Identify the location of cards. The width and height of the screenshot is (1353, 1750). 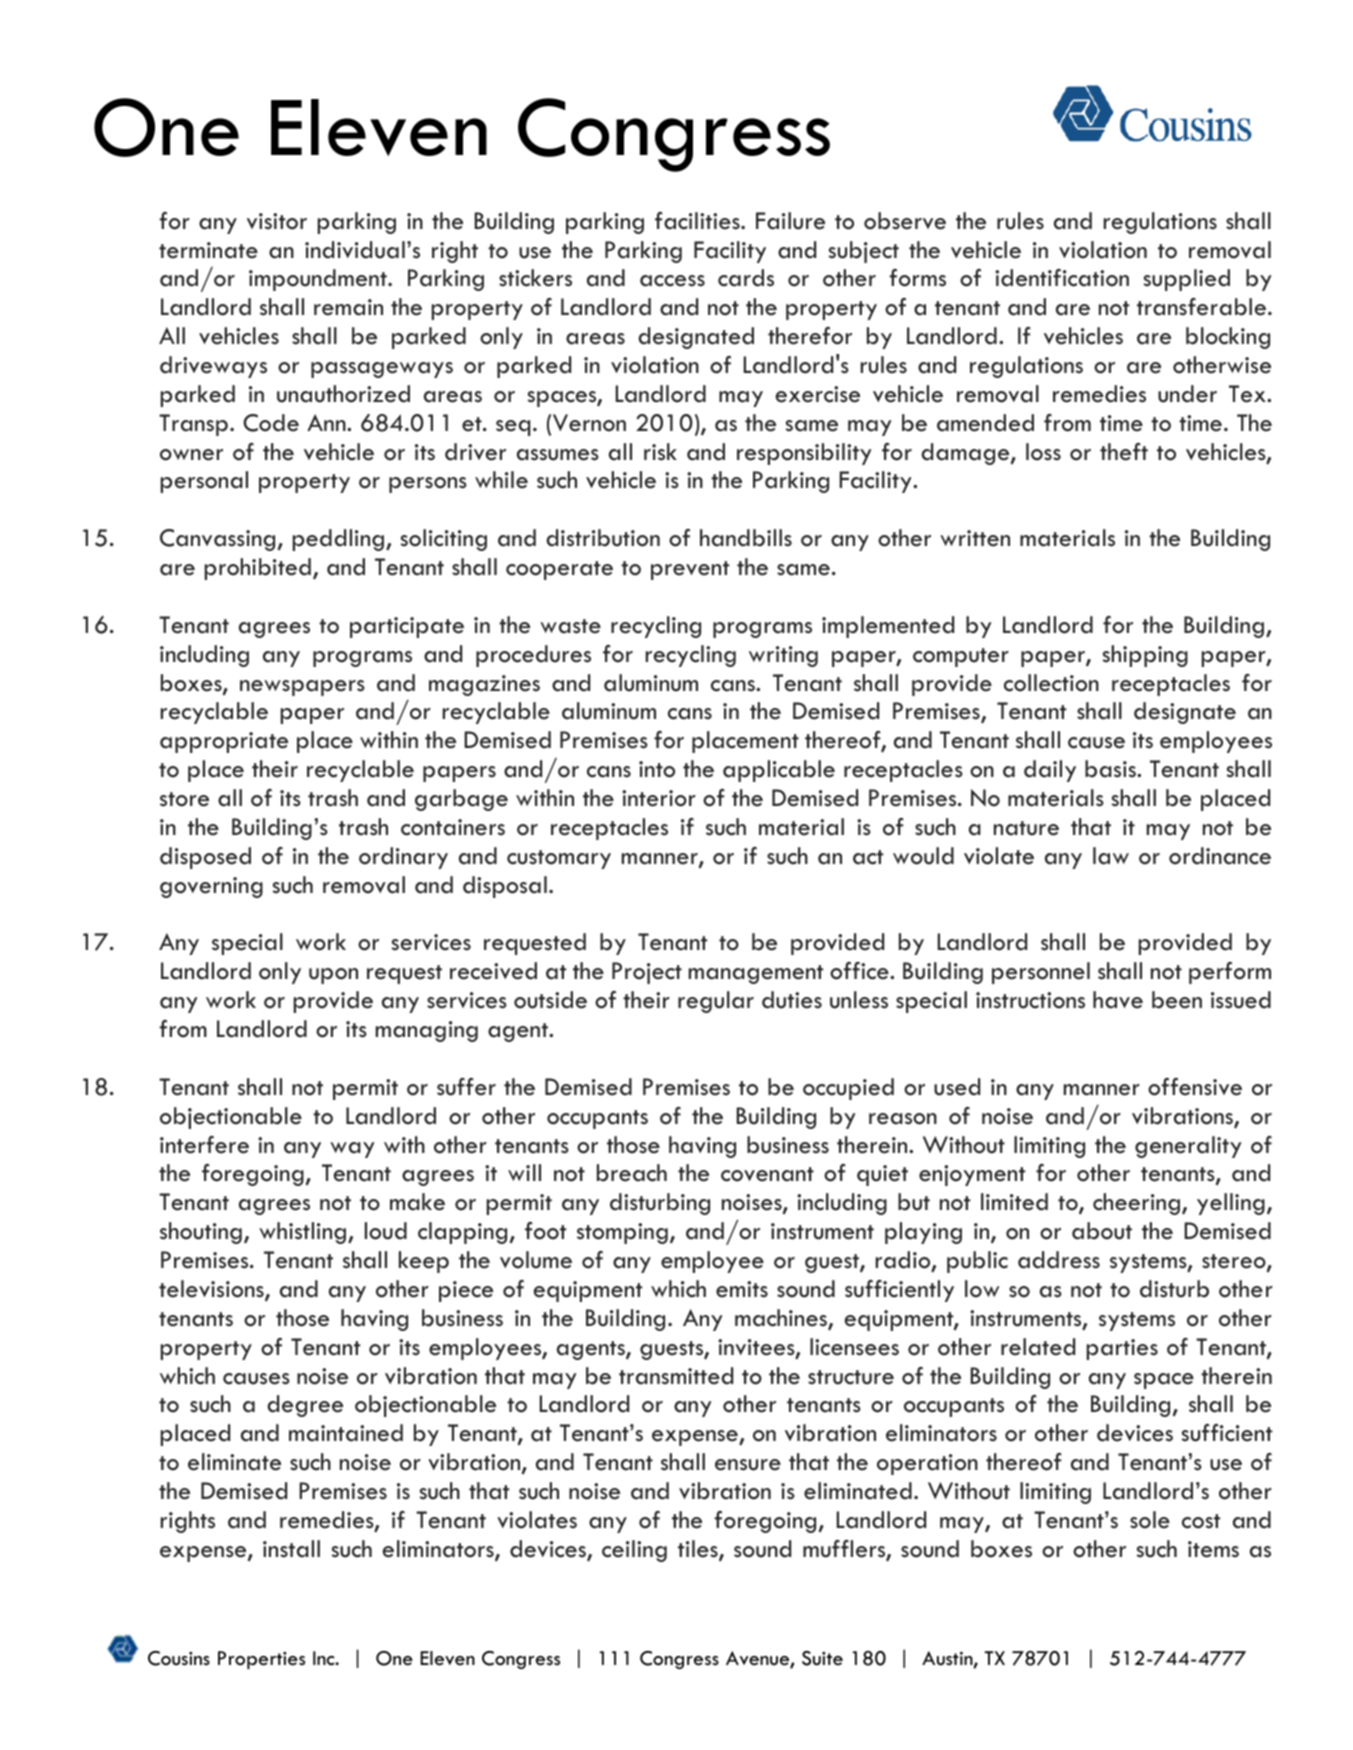
(746, 278).
